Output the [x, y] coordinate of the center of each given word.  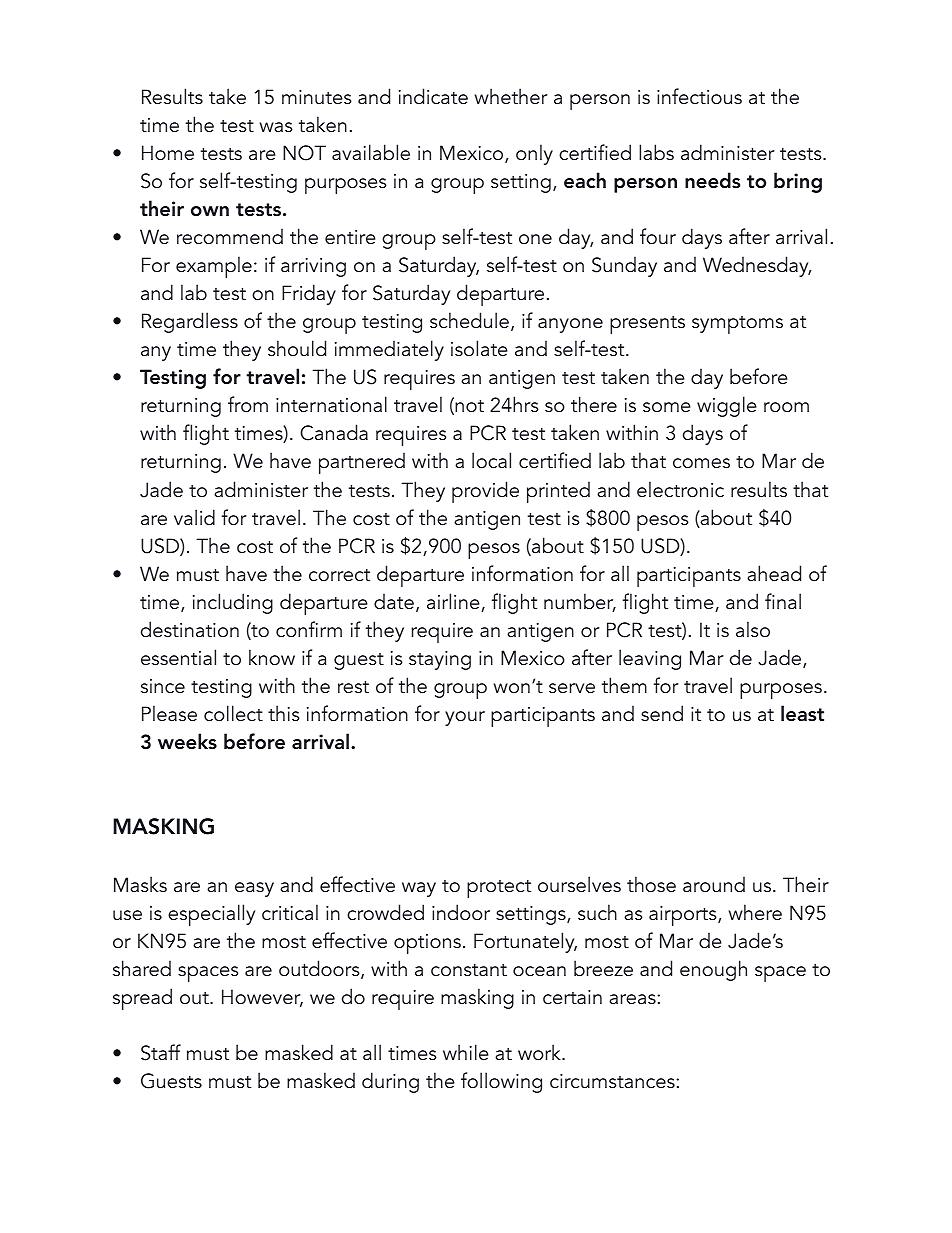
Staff [161, 1052]
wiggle [727, 406]
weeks [187, 741]
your [465, 718]
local [491, 460]
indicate [433, 96]
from [248, 404]
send [662, 713]
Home [168, 153]
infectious [699, 96]
